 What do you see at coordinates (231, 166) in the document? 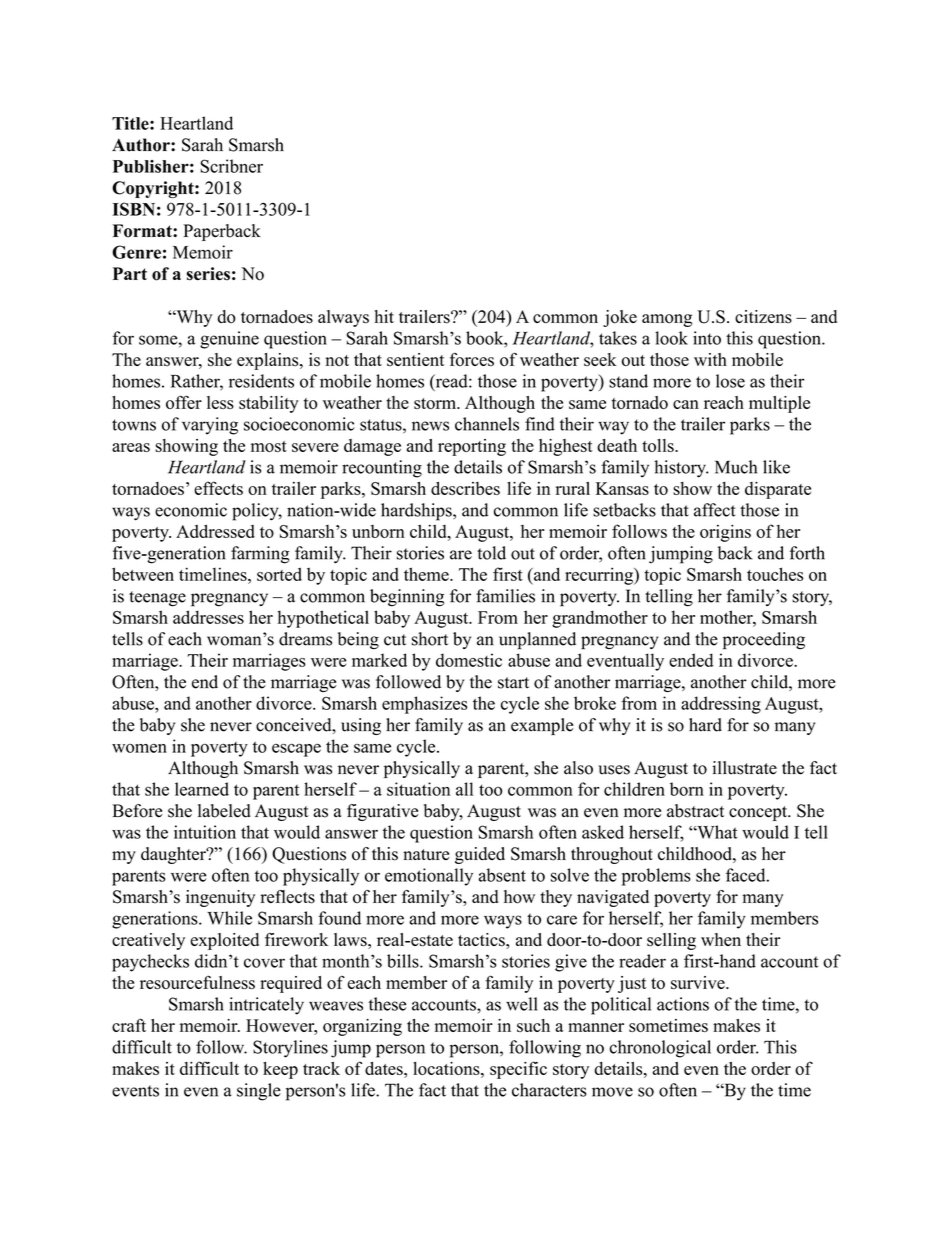
I see `Scribner` at bounding box center [231, 166].
